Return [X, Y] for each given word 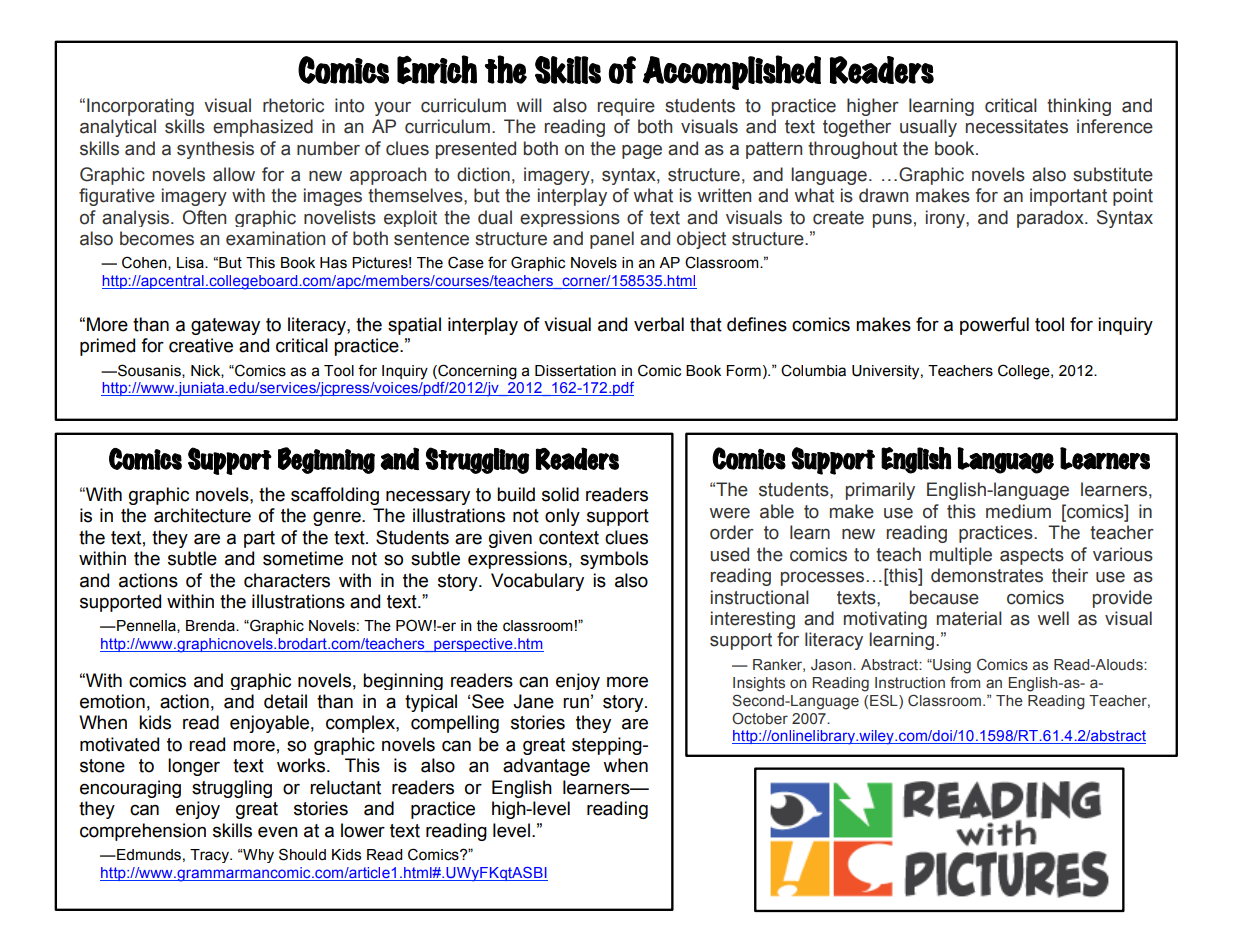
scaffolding [335, 496]
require [626, 107]
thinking [1079, 107]
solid [560, 494]
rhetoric [293, 105]
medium [1018, 511]
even [278, 832]
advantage [546, 767]
